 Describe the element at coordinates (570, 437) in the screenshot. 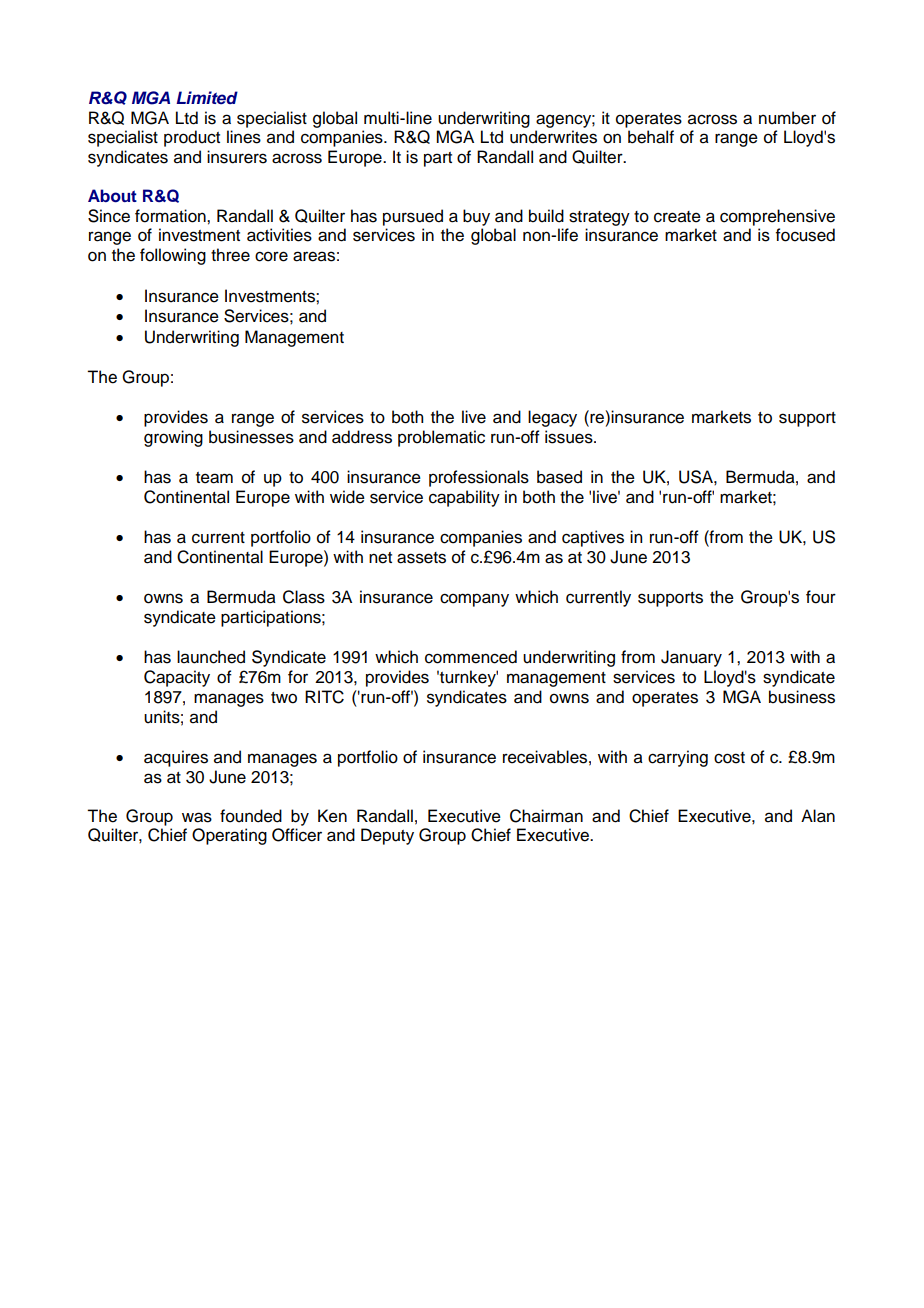

I see `issues` at that location.
